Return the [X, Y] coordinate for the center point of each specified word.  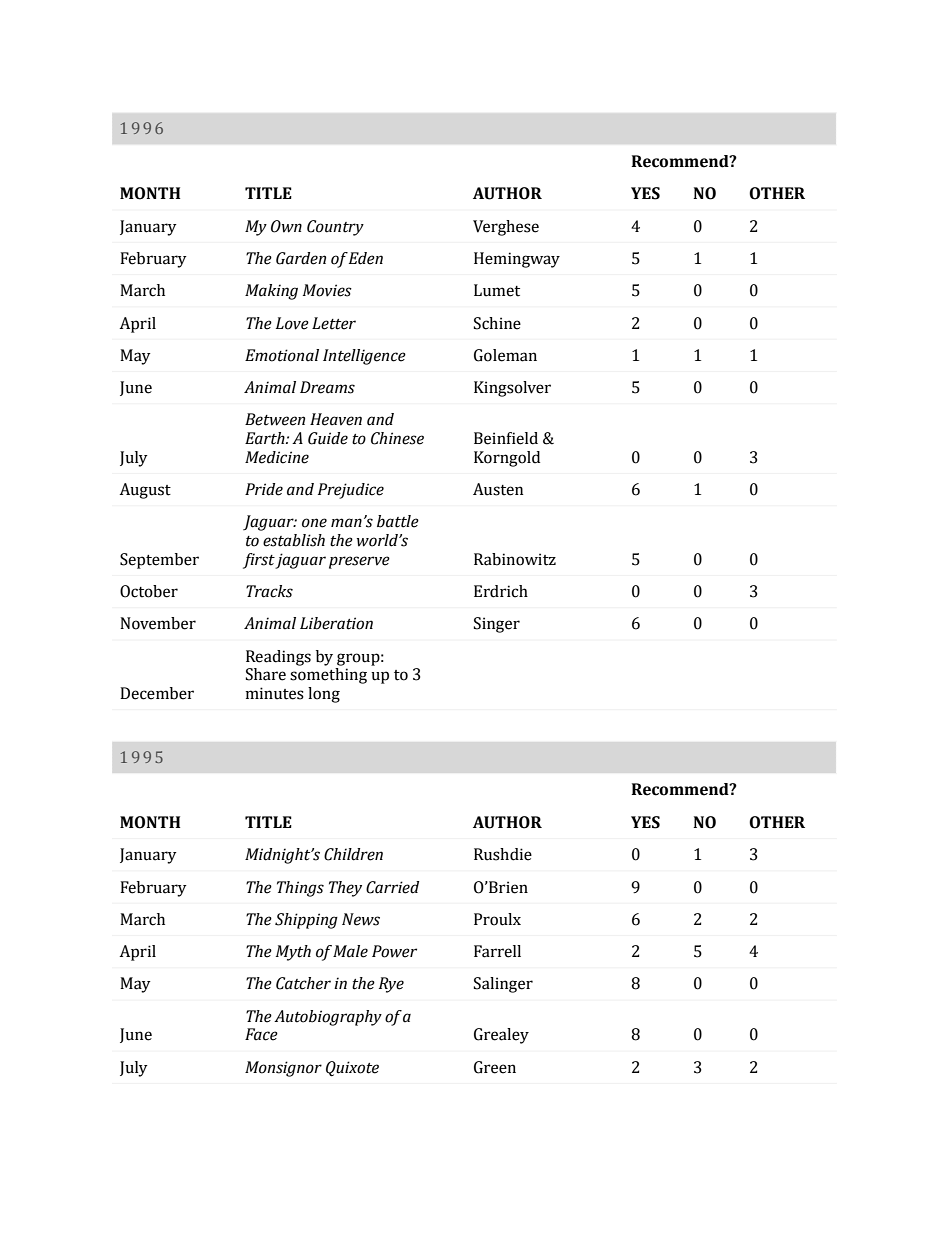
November [158, 623]
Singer [497, 625]
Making [271, 292]
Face [261, 1034]
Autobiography [328, 1018]
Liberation [336, 623]
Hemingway [517, 260]
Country [335, 228]
